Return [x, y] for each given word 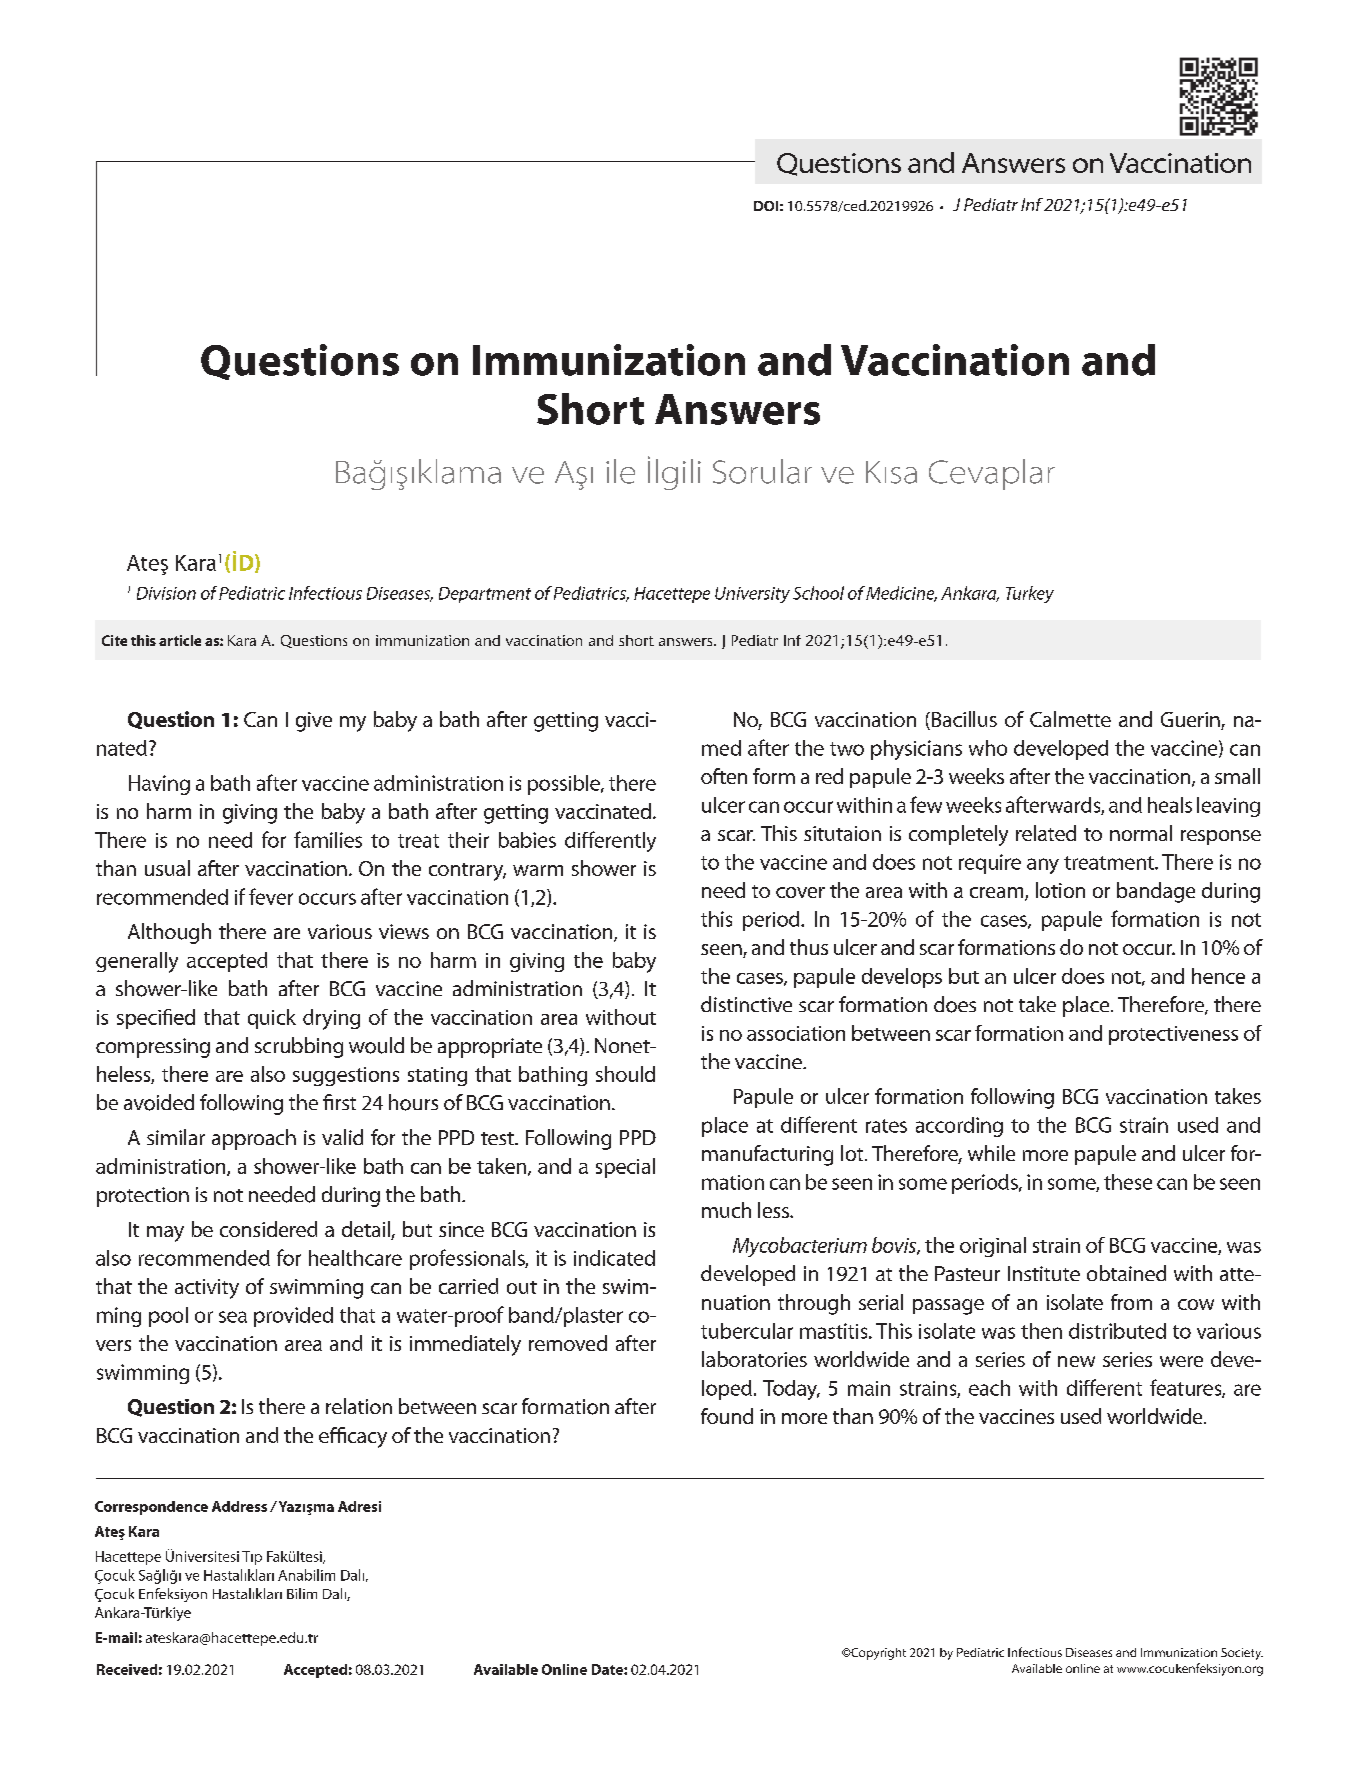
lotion [1060, 890]
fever [271, 896]
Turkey [1030, 594]
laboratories [754, 1359]
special [625, 1168]
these [1128, 1182]
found [727, 1416]
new [1076, 1361]
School [818, 593]
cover [800, 892]
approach [254, 1139]
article [180, 640]
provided [293, 1317]
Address [239, 1506]
